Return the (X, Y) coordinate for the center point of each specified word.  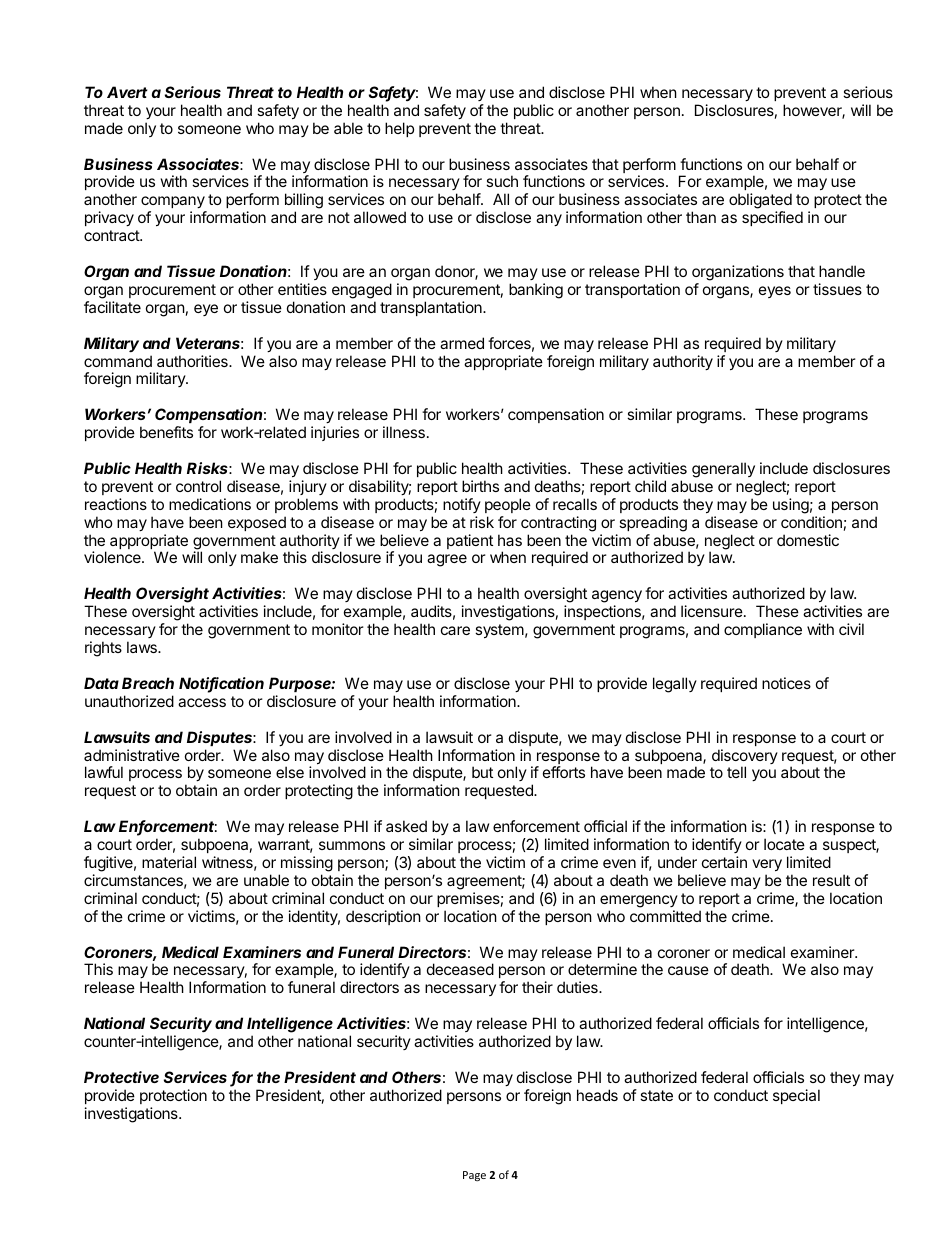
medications (210, 504)
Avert (127, 92)
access (202, 702)
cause (688, 970)
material (169, 862)
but (482, 772)
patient (470, 541)
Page (474, 1176)
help (399, 129)
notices (786, 683)
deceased (460, 969)
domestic (808, 540)
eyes (775, 292)
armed (462, 343)
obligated (760, 202)
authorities (193, 361)
